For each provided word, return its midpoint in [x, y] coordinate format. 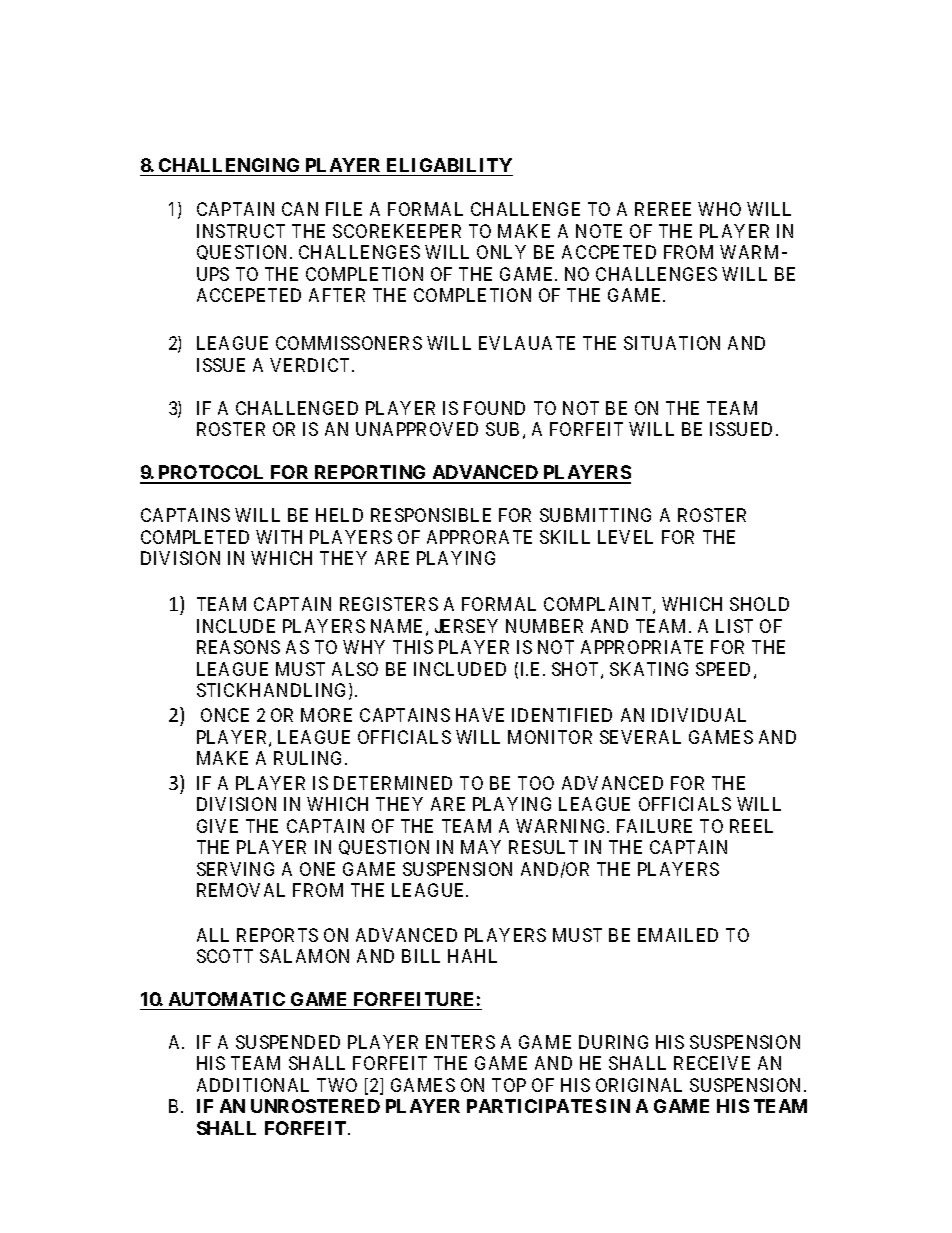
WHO [719, 209]
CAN [300, 209]
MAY [481, 847]
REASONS [238, 647]
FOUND [494, 408]
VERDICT [311, 365]
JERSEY [466, 626]
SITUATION [672, 343]
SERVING [235, 869]
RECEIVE [712, 1063]
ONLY [501, 252]
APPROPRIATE [642, 647]
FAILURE [654, 826]
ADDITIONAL [253, 1085]
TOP [509, 1085]
